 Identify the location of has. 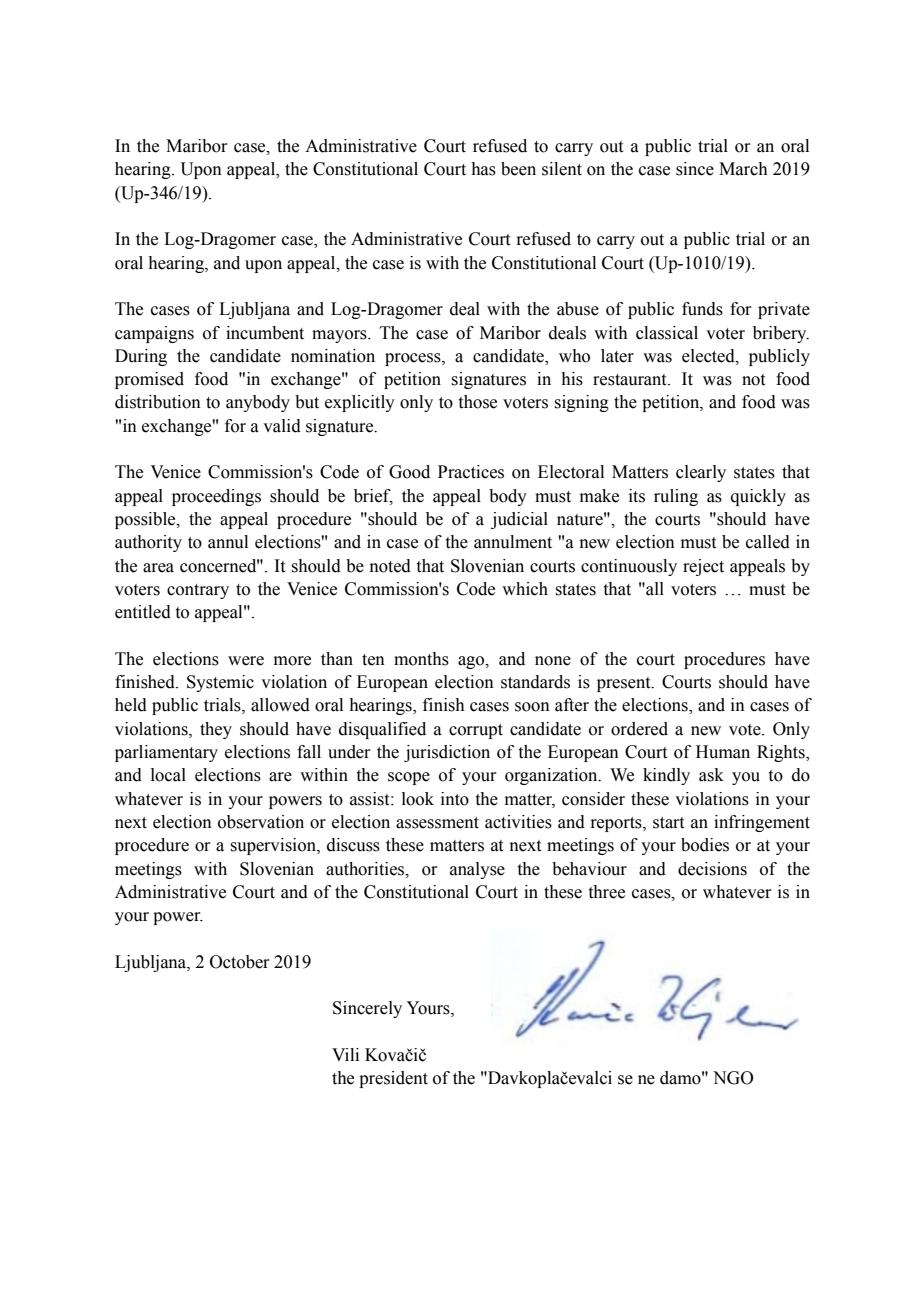
(483, 169).
